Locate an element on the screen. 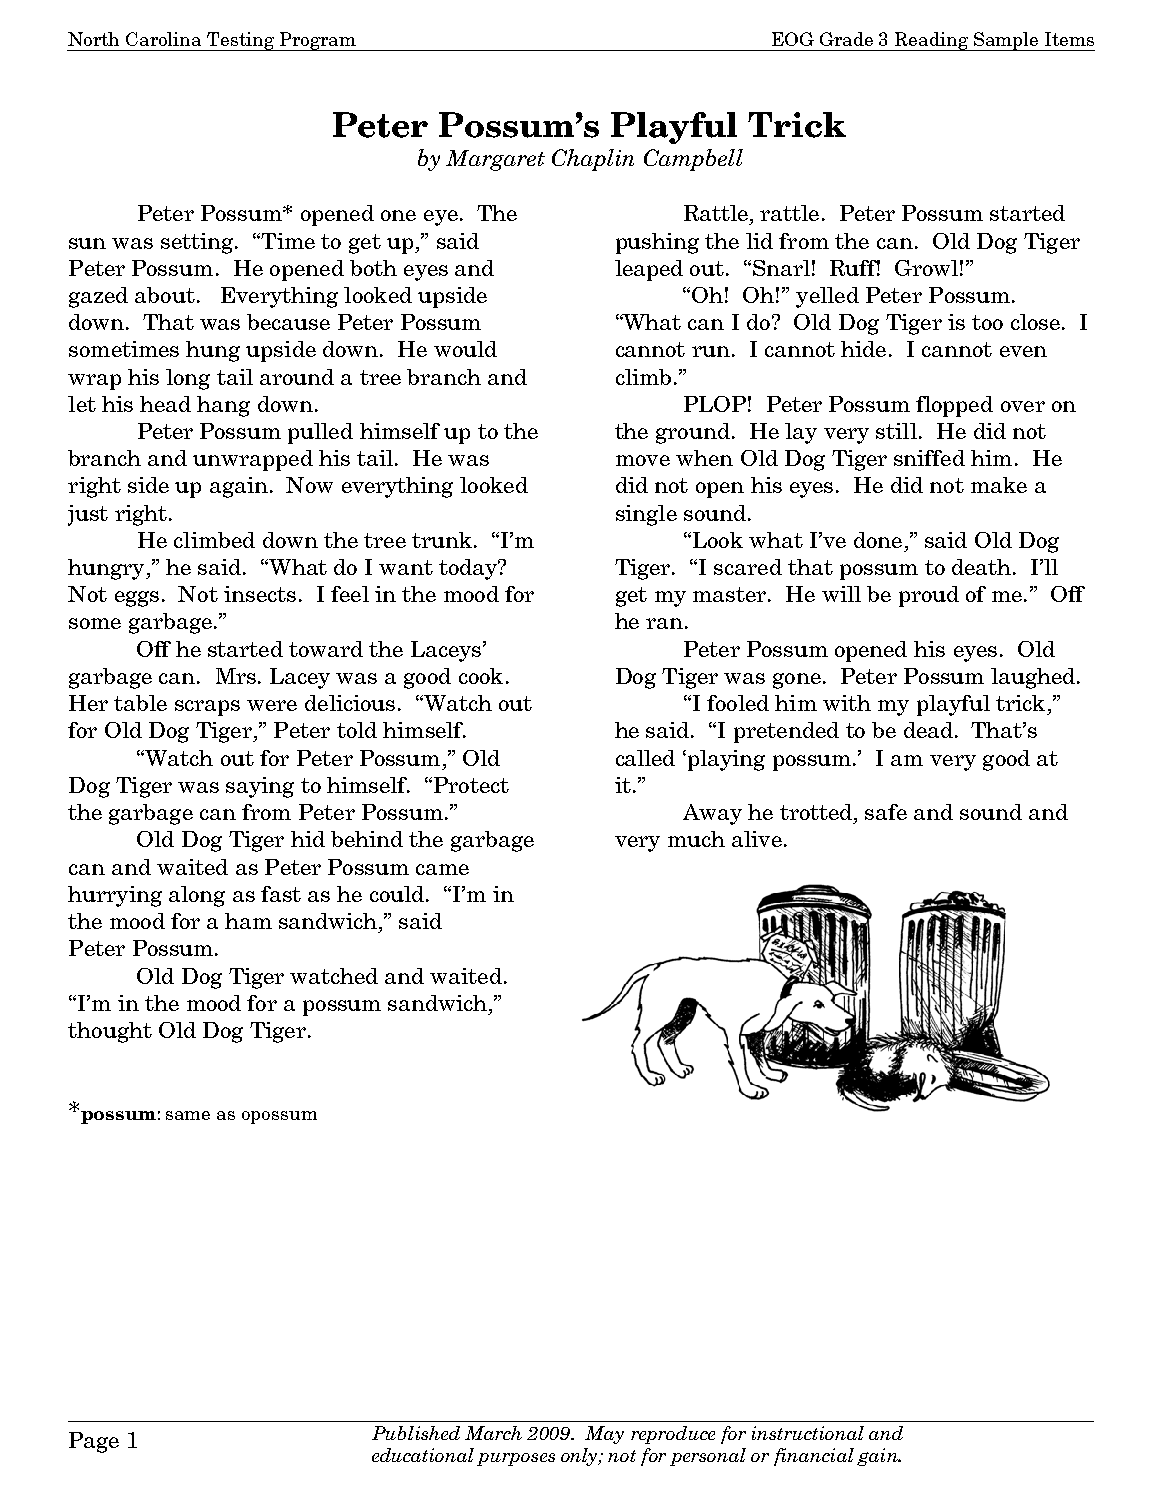 The image size is (1163, 1505). Chaplin is located at coordinates (593, 160).
